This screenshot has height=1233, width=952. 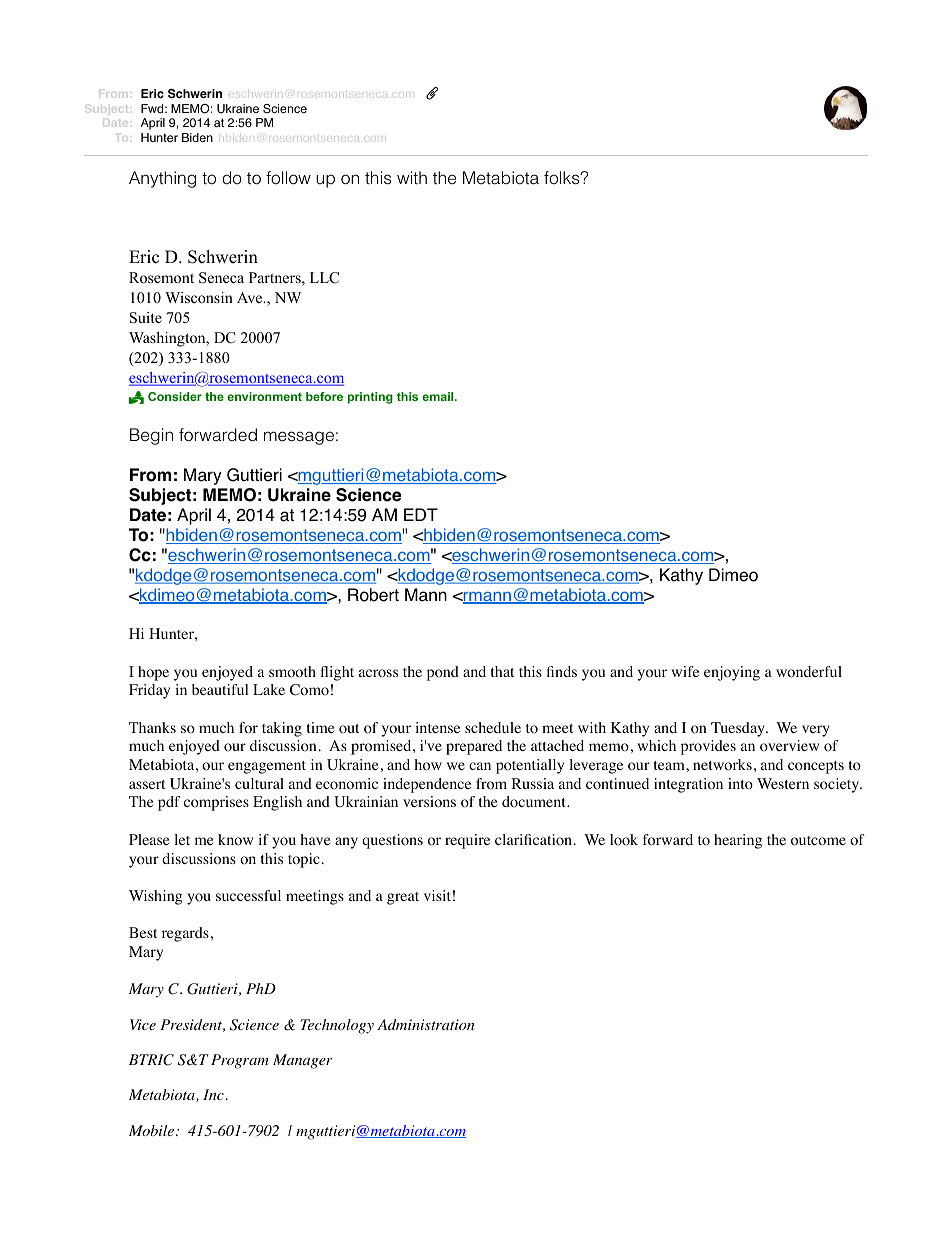 I want to click on message, so click(x=299, y=438).
